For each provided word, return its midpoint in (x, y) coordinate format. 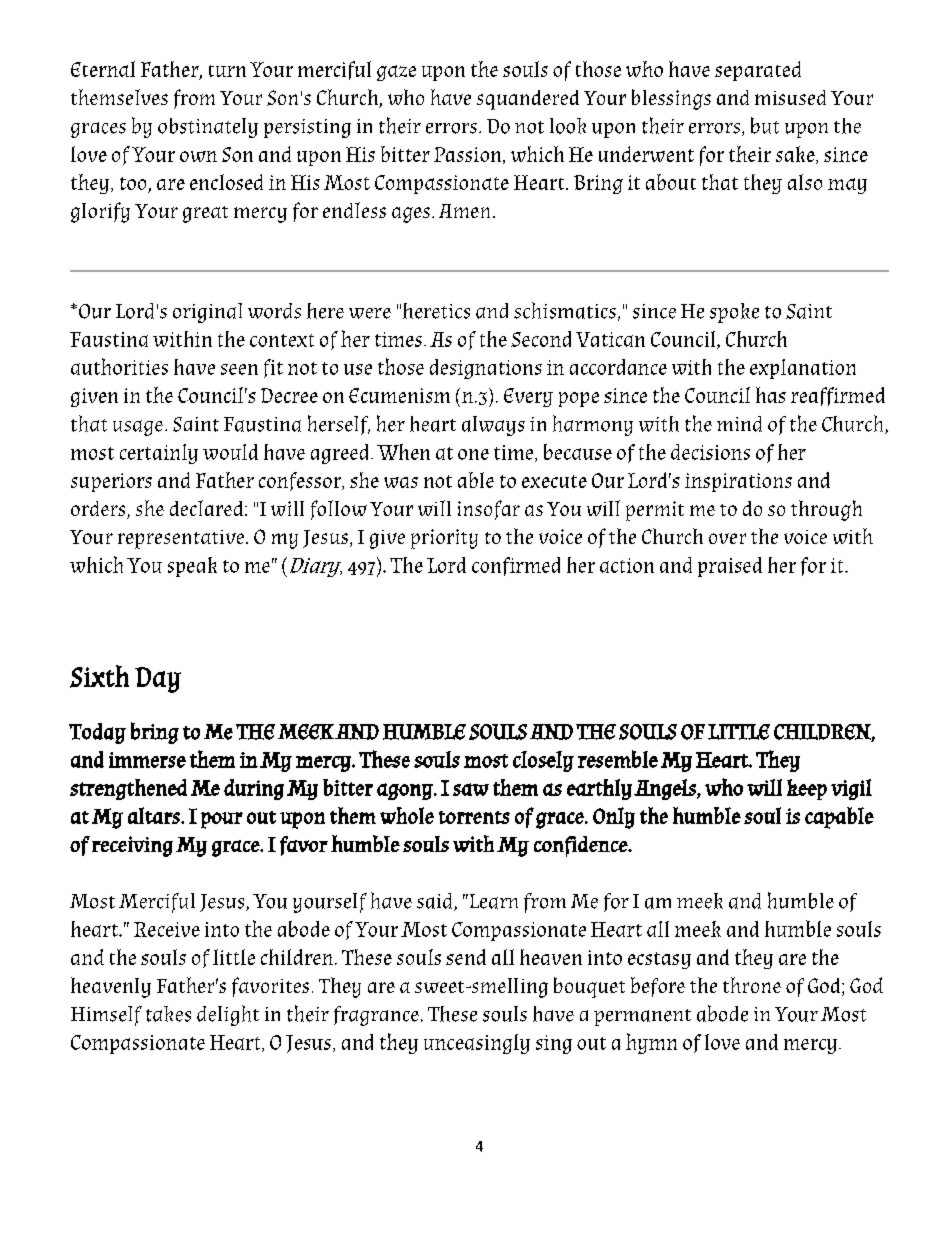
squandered (528, 100)
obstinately (208, 128)
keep (807, 789)
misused (790, 97)
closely (543, 761)
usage (139, 428)
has (771, 395)
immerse (147, 760)
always (493, 426)
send (466, 957)
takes (168, 1014)
